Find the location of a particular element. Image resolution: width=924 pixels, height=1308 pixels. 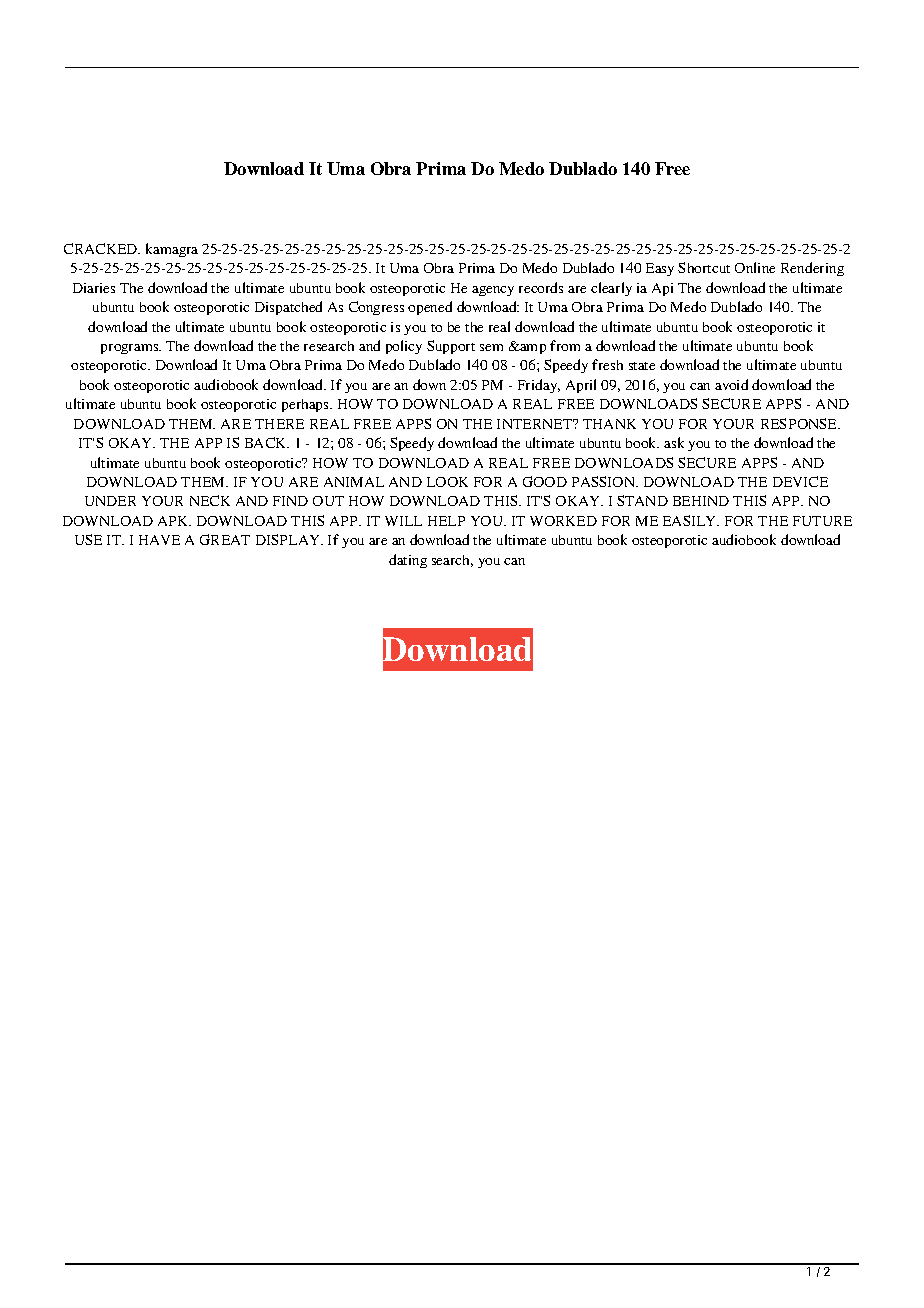

programs is located at coordinates (131, 349).
